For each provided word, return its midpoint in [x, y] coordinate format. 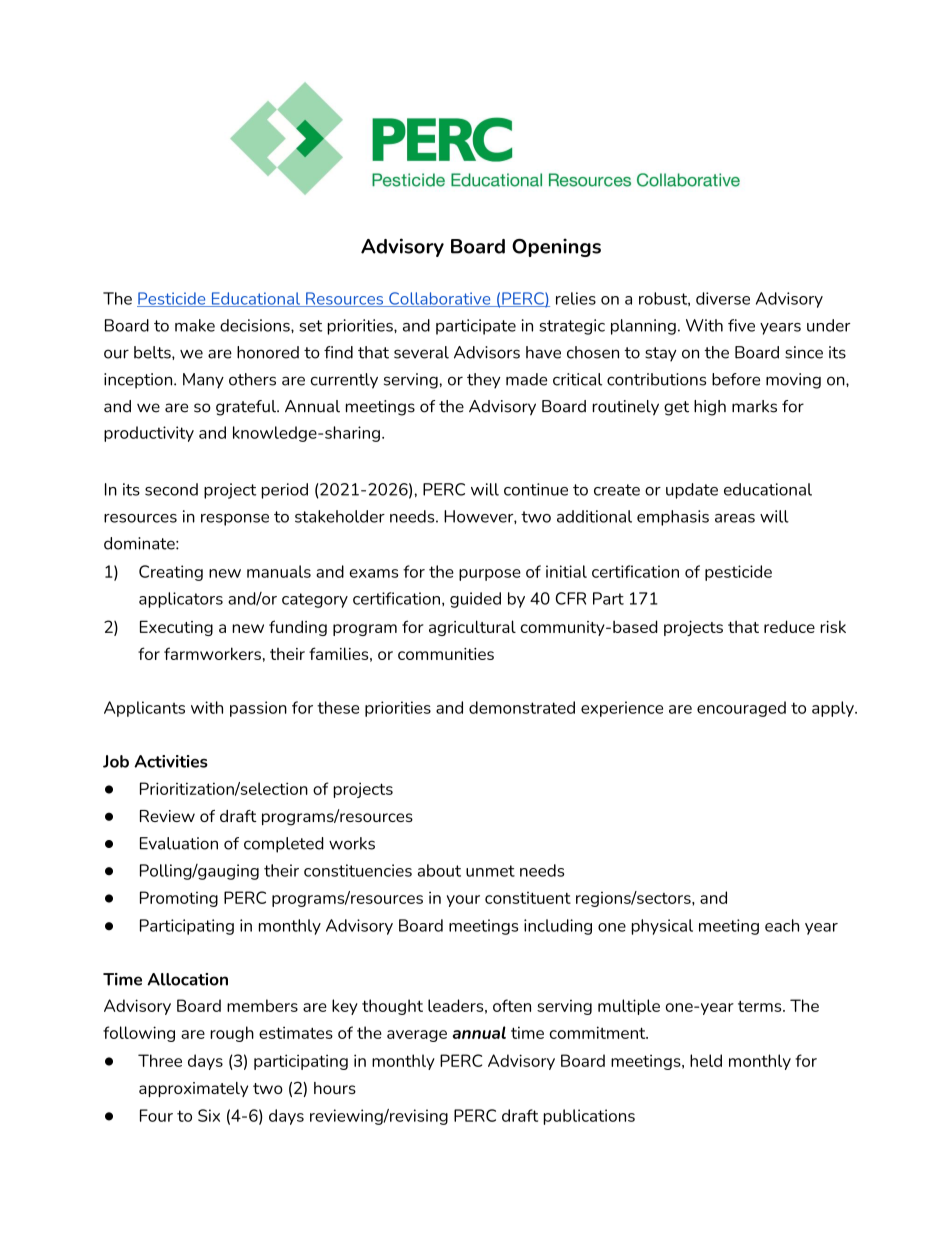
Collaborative [440, 299]
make [195, 325]
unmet [490, 871]
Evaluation [179, 843]
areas [735, 518]
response [235, 520]
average [417, 1036]
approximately [193, 1089]
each [782, 925]
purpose [490, 575]
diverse [723, 298]
